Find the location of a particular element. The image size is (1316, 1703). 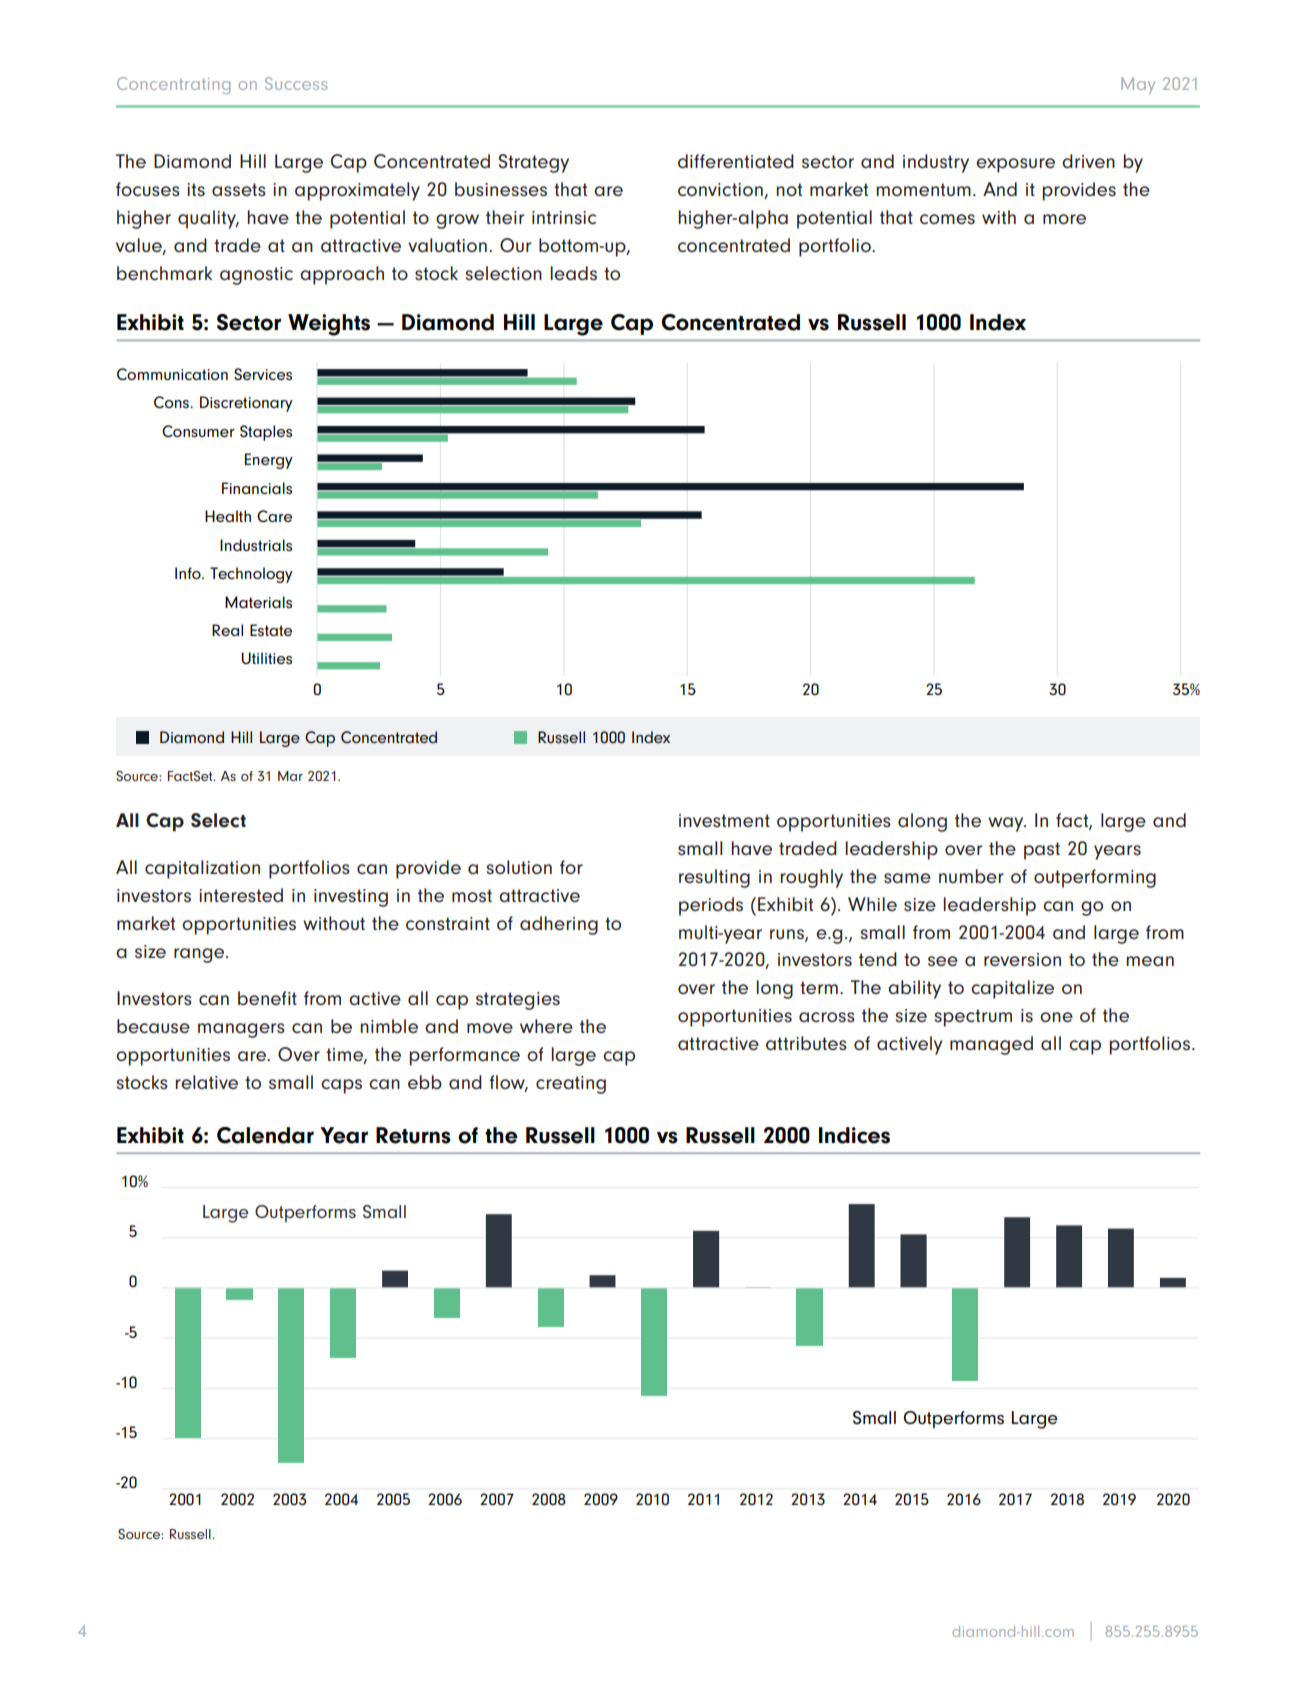

exposure is located at coordinates (1015, 165).
